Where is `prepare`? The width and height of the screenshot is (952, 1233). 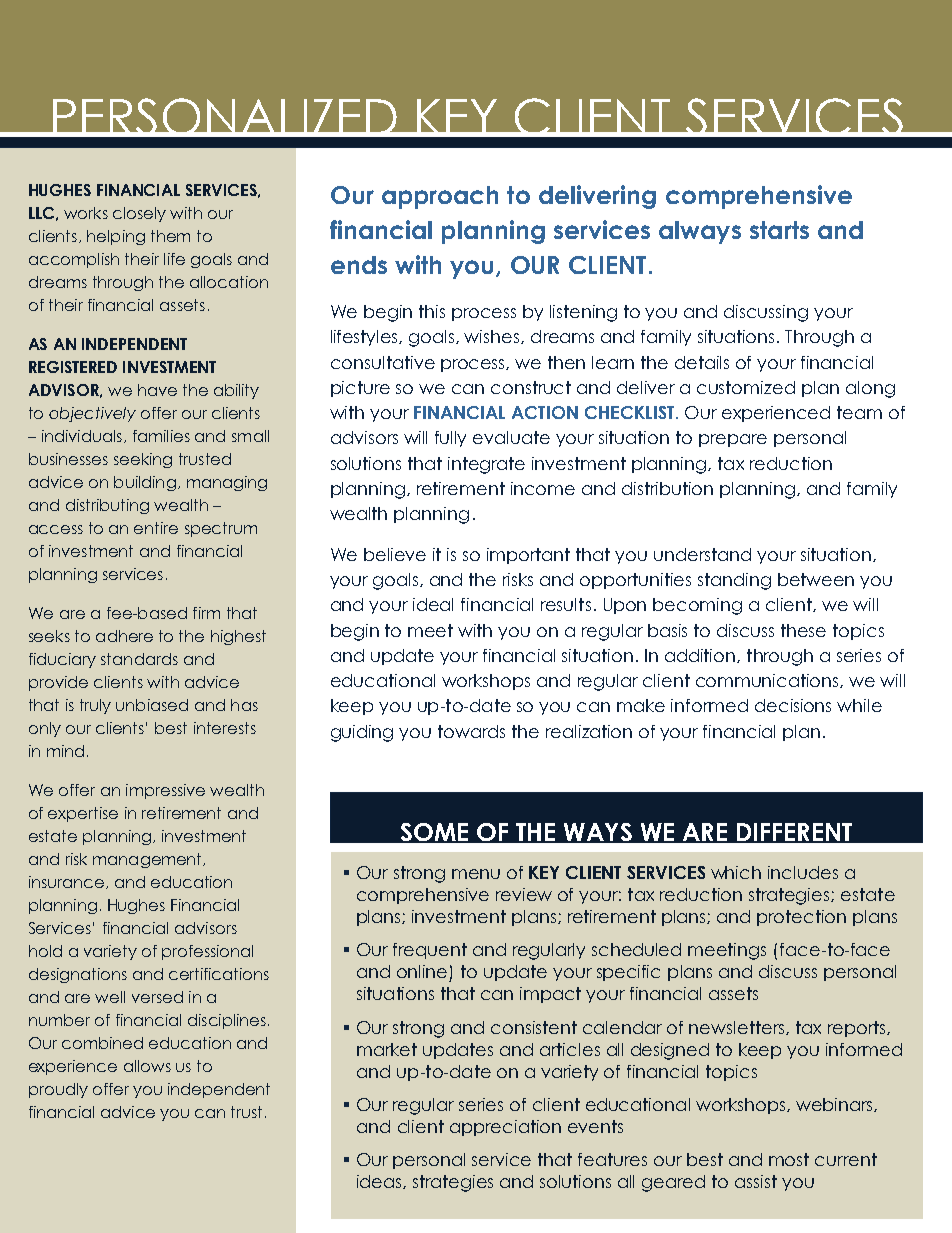 prepare is located at coordinates (733, 440).
